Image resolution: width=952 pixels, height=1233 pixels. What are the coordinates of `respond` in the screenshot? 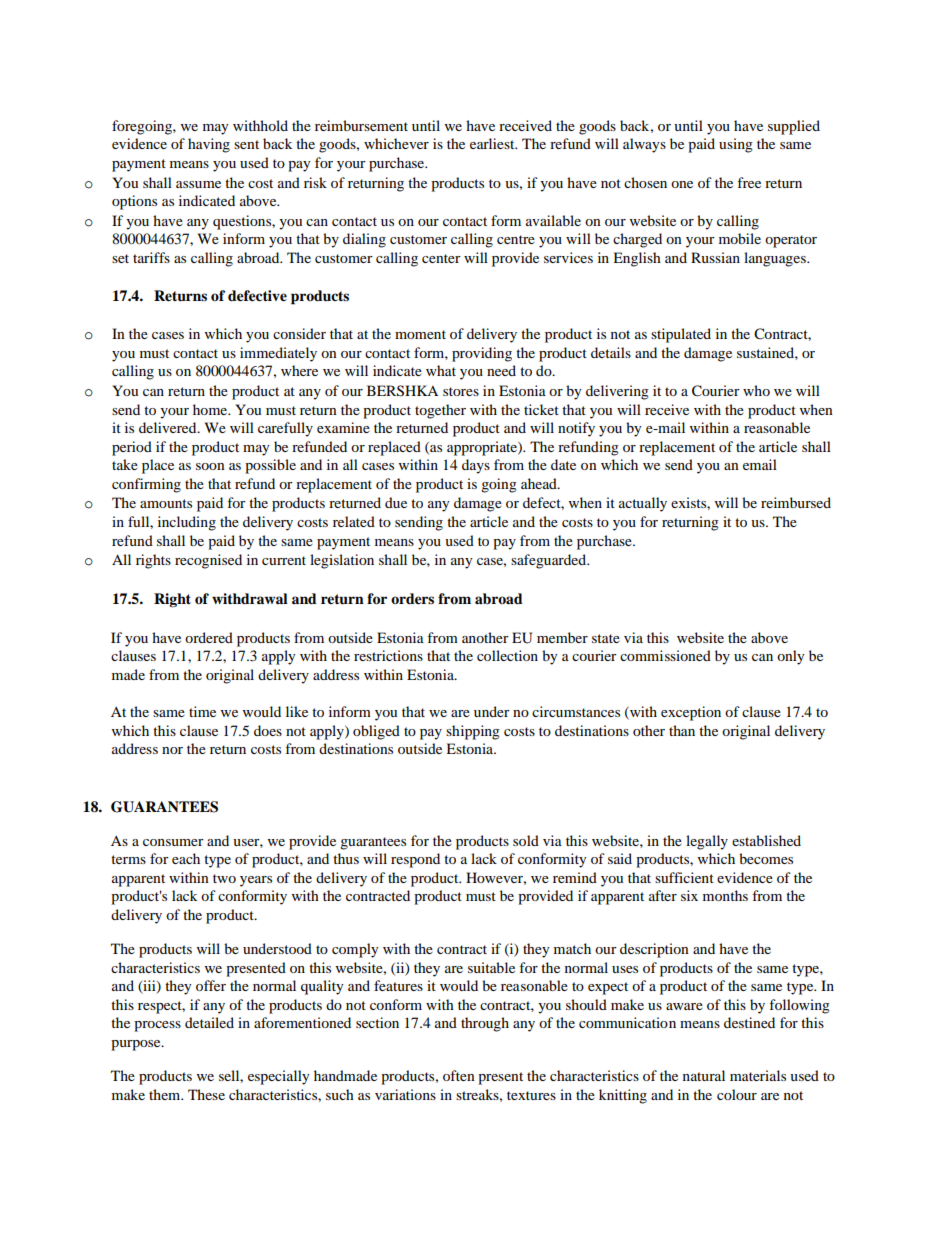 It's located at (415, 860).
